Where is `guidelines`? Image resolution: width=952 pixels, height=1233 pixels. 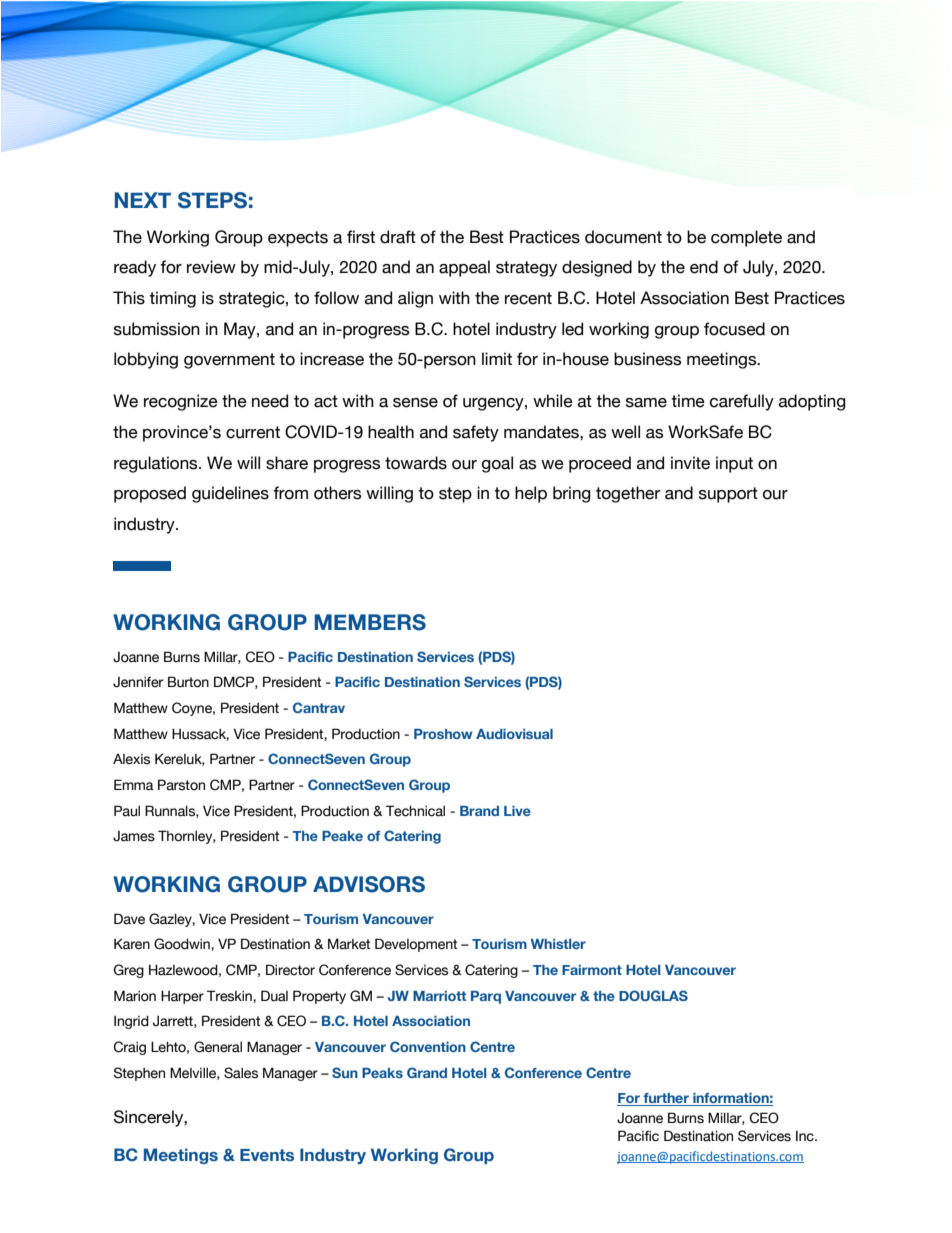 guidelines is located at coordinates (230, 494).
